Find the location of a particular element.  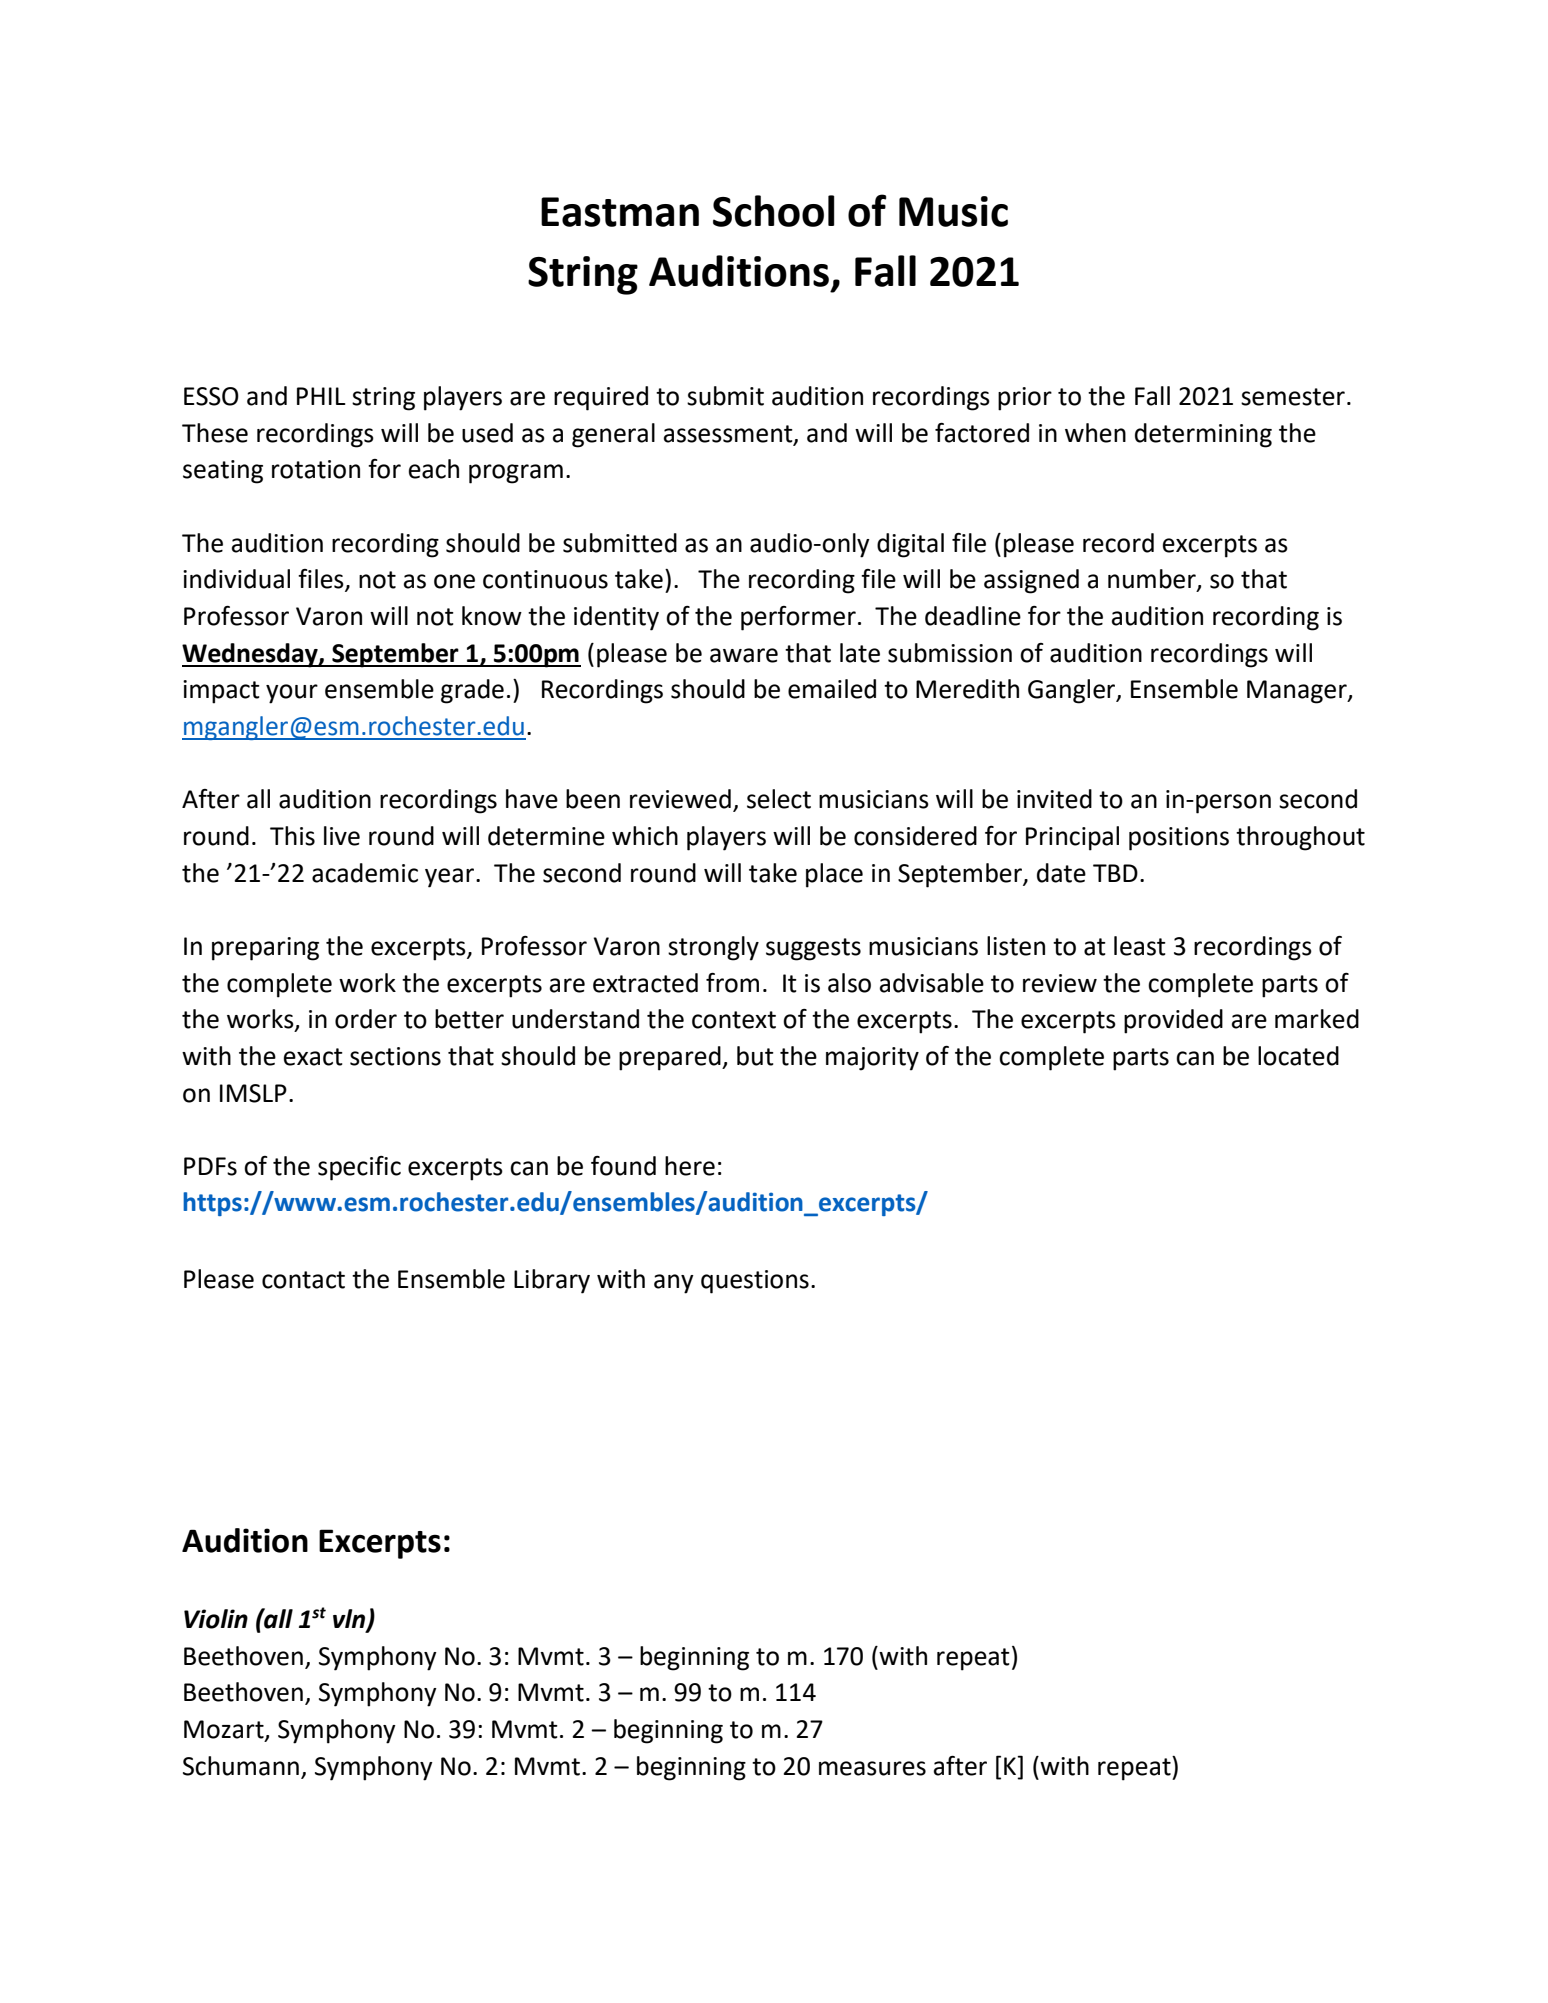

questions is located at coordinates (755, 1282).
